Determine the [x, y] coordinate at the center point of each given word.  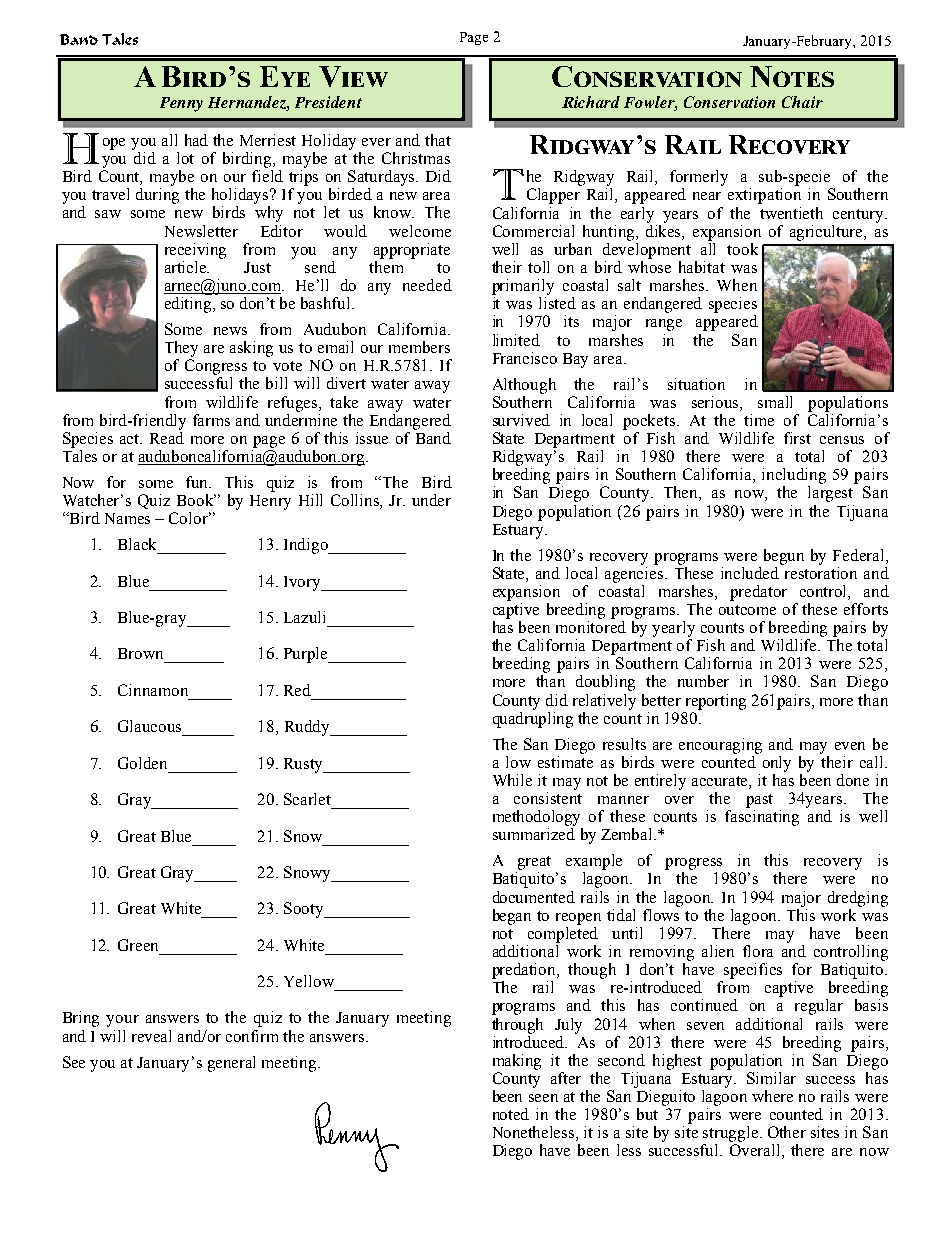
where [772, 1096]
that [438, 140]
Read [167, 436]
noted [511, 1114]
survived [521, 420]
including [794, 476]
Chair [802, 102]
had [196, 140]
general [231, 1064]
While [512, 780]
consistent [548, 798]
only [777, 764]
